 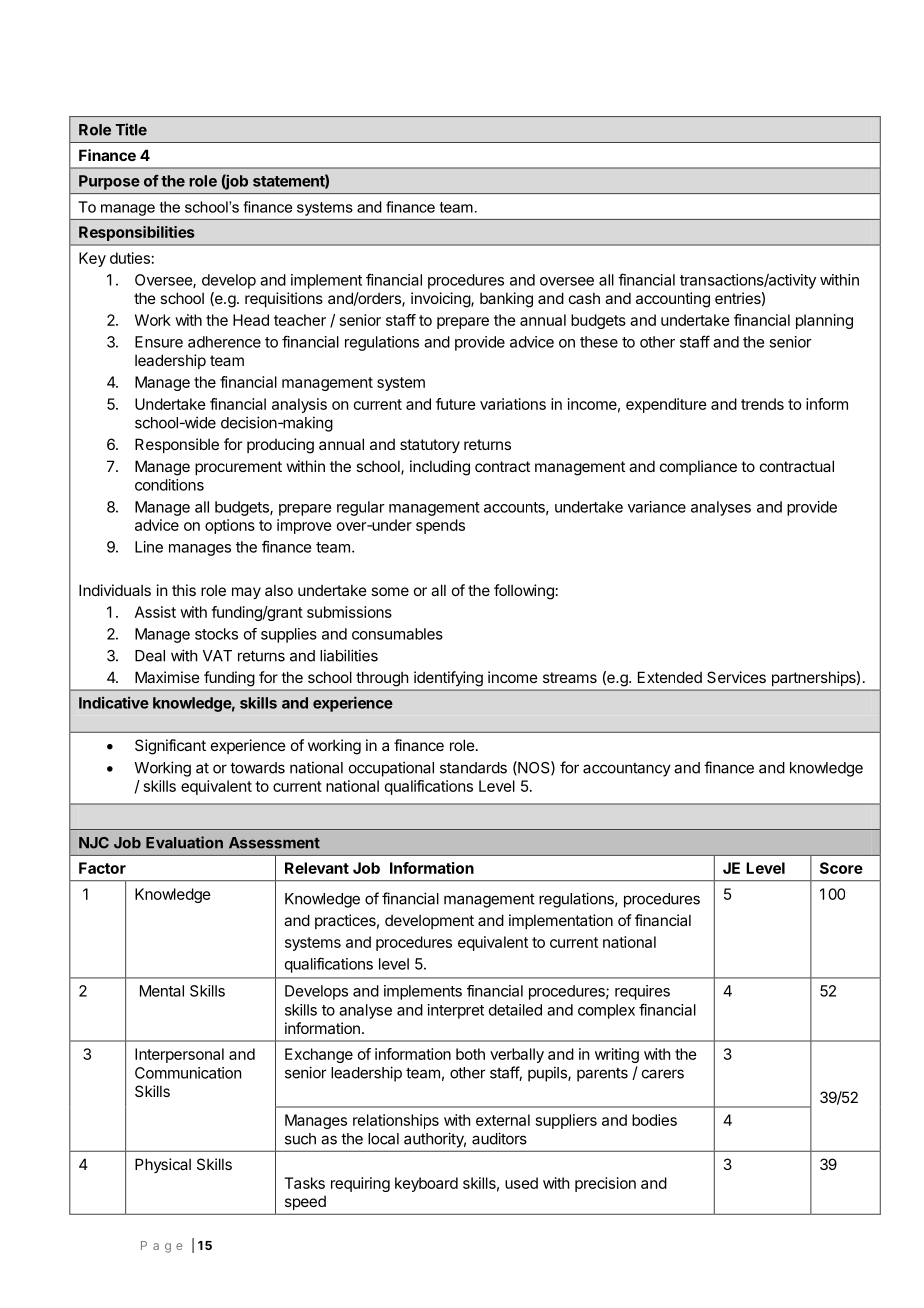 What do you see at coordinates (654, 1120) in the screenshot?
I see `bodies` at bounding box center [654, 1120].
